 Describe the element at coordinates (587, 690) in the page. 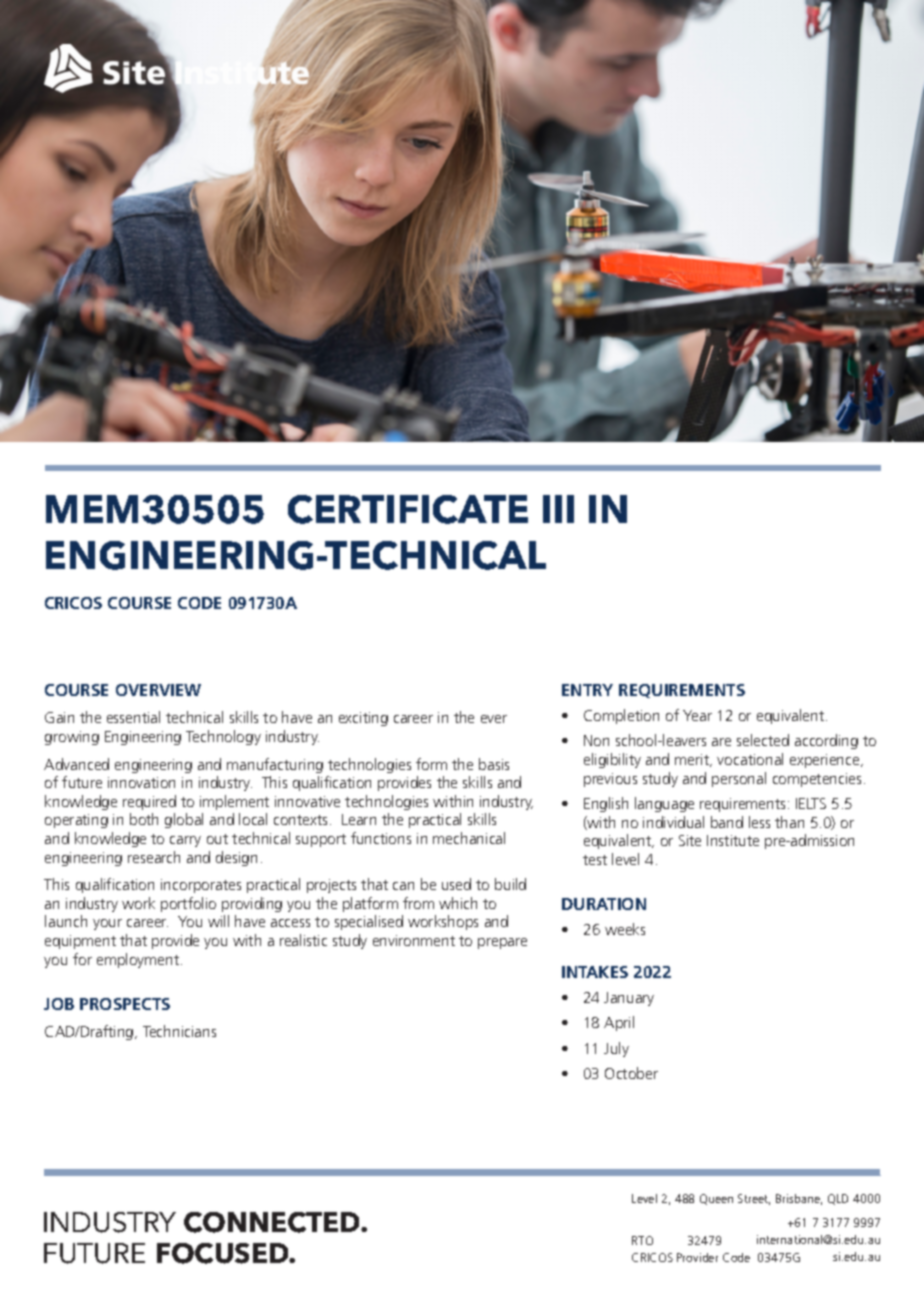

I see `ENTRY` at that location.
